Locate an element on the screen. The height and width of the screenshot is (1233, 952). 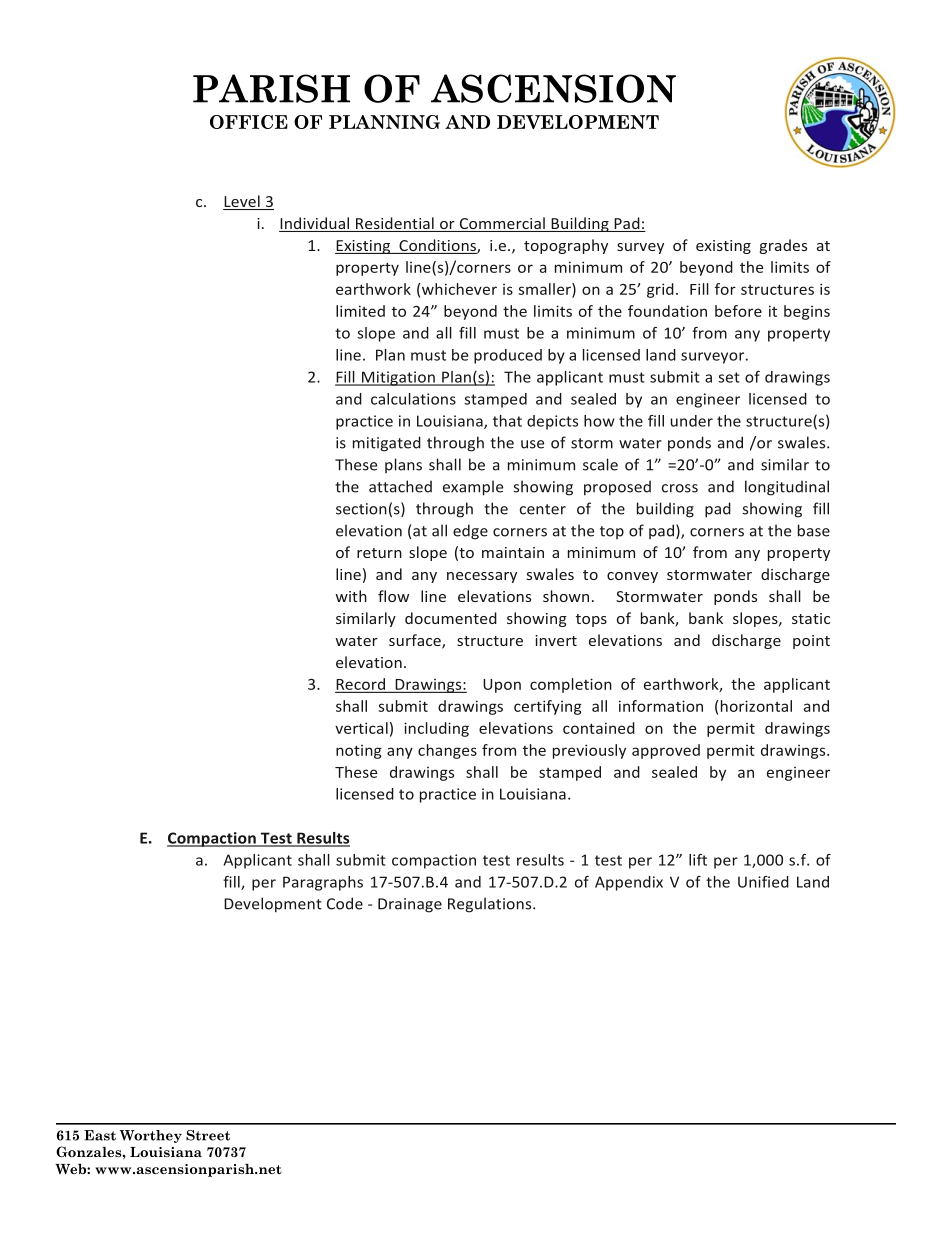
noting is located at coordinates (359, 752).
